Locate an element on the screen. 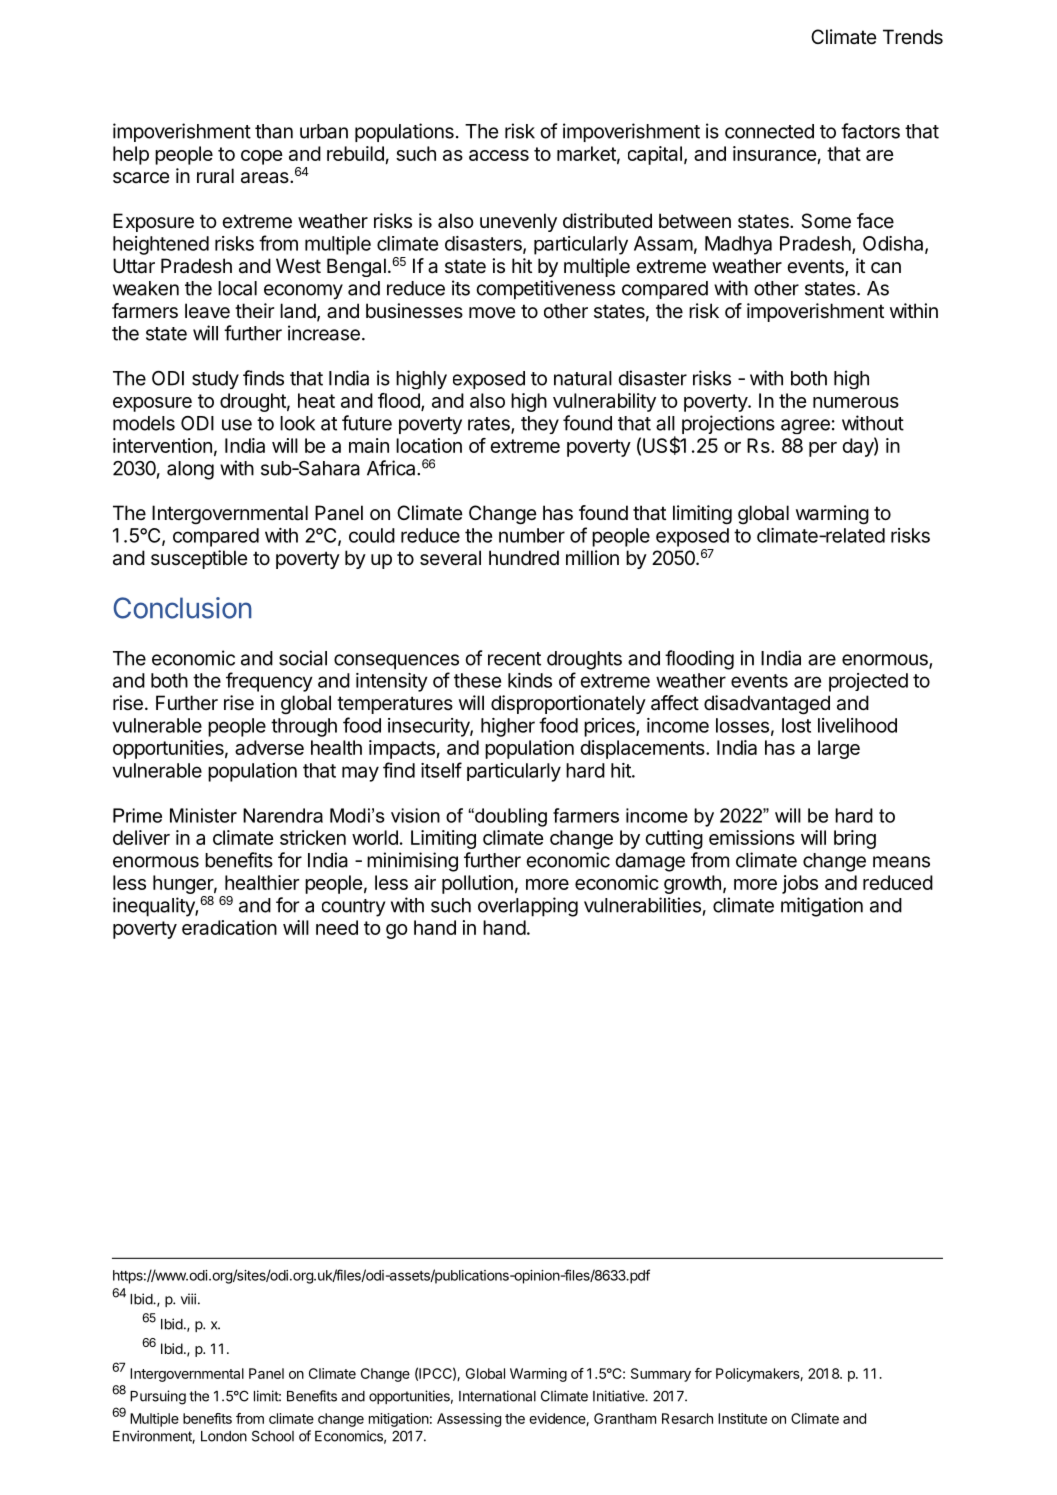 The width and height of the screenshot is (1057, 1495). overlapping is located at coordinates (528, 907).
